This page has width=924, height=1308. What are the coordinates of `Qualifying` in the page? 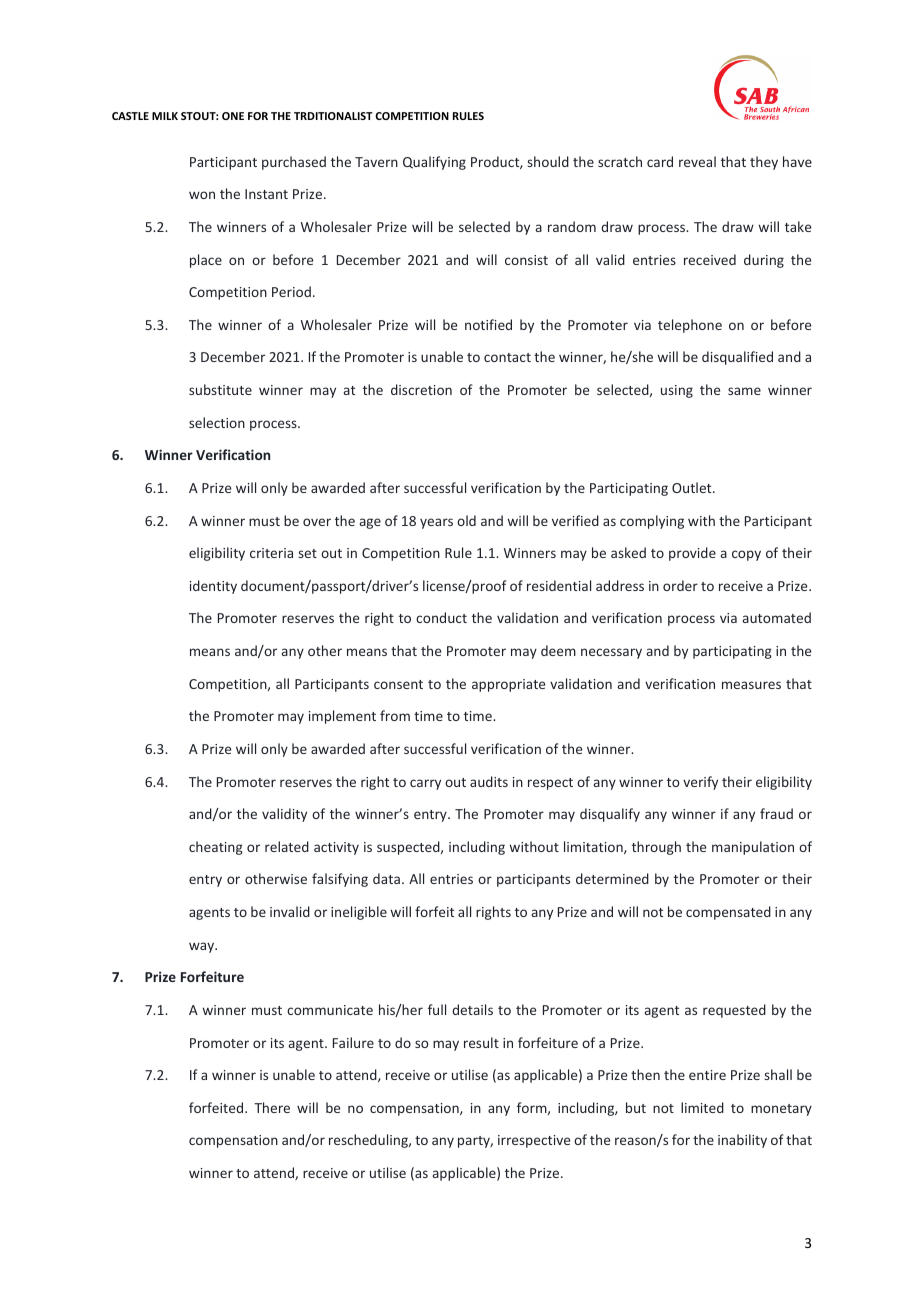 It's located at (434, 163).
